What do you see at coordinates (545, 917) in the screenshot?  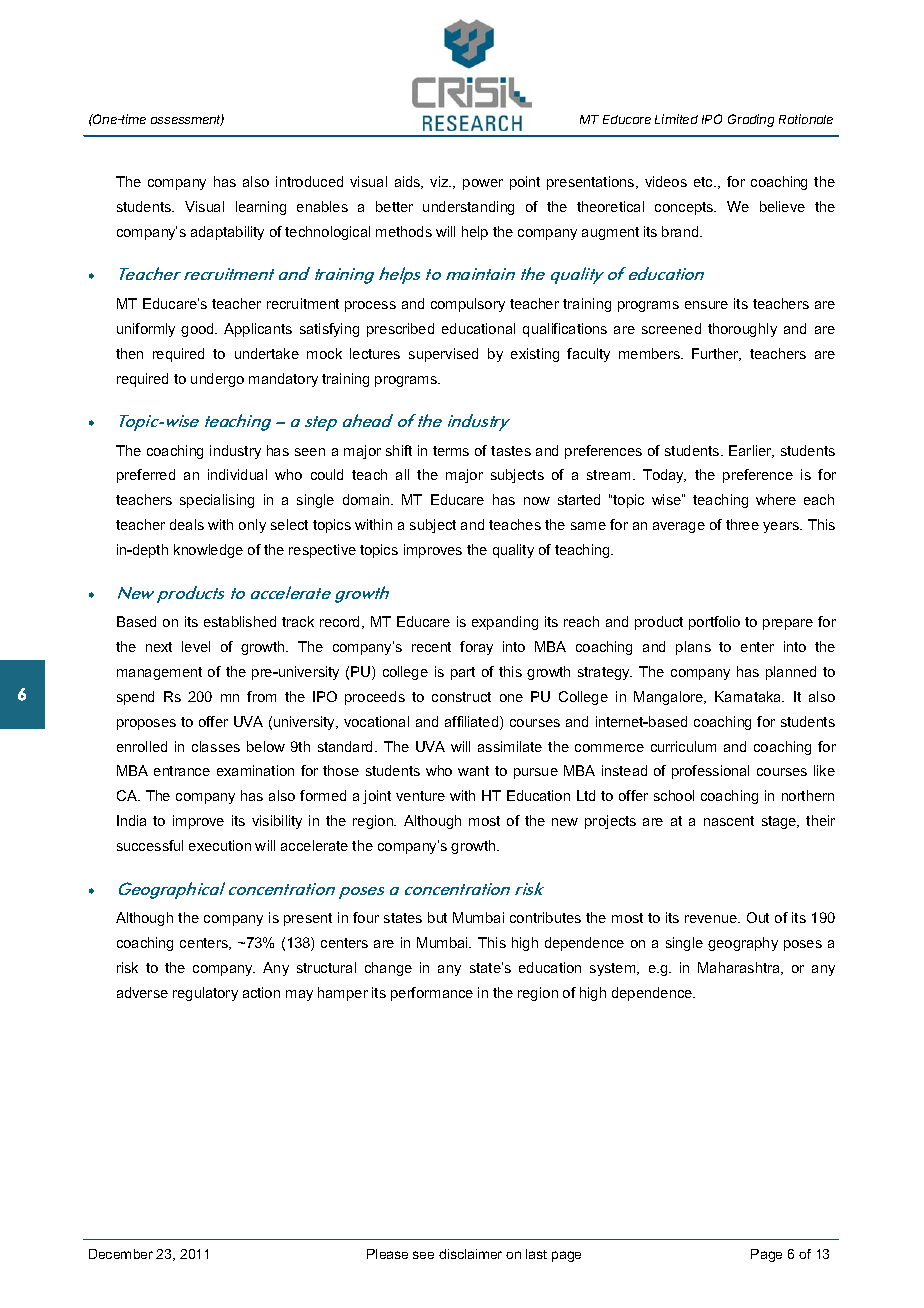 I see `contributes` at bounding box center [545, 917].
